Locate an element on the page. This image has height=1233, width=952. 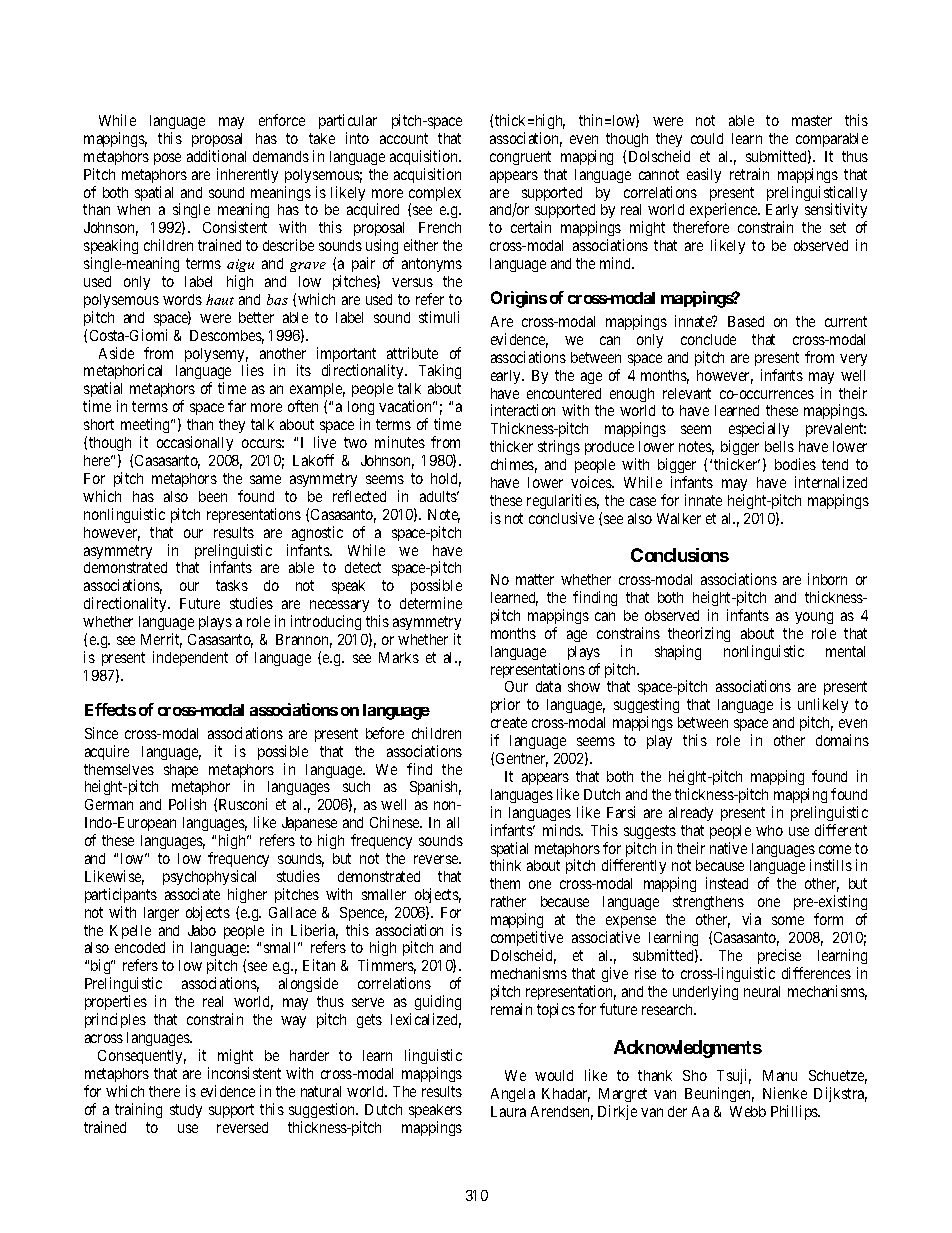
study is located at coordinates (186, 1111).
